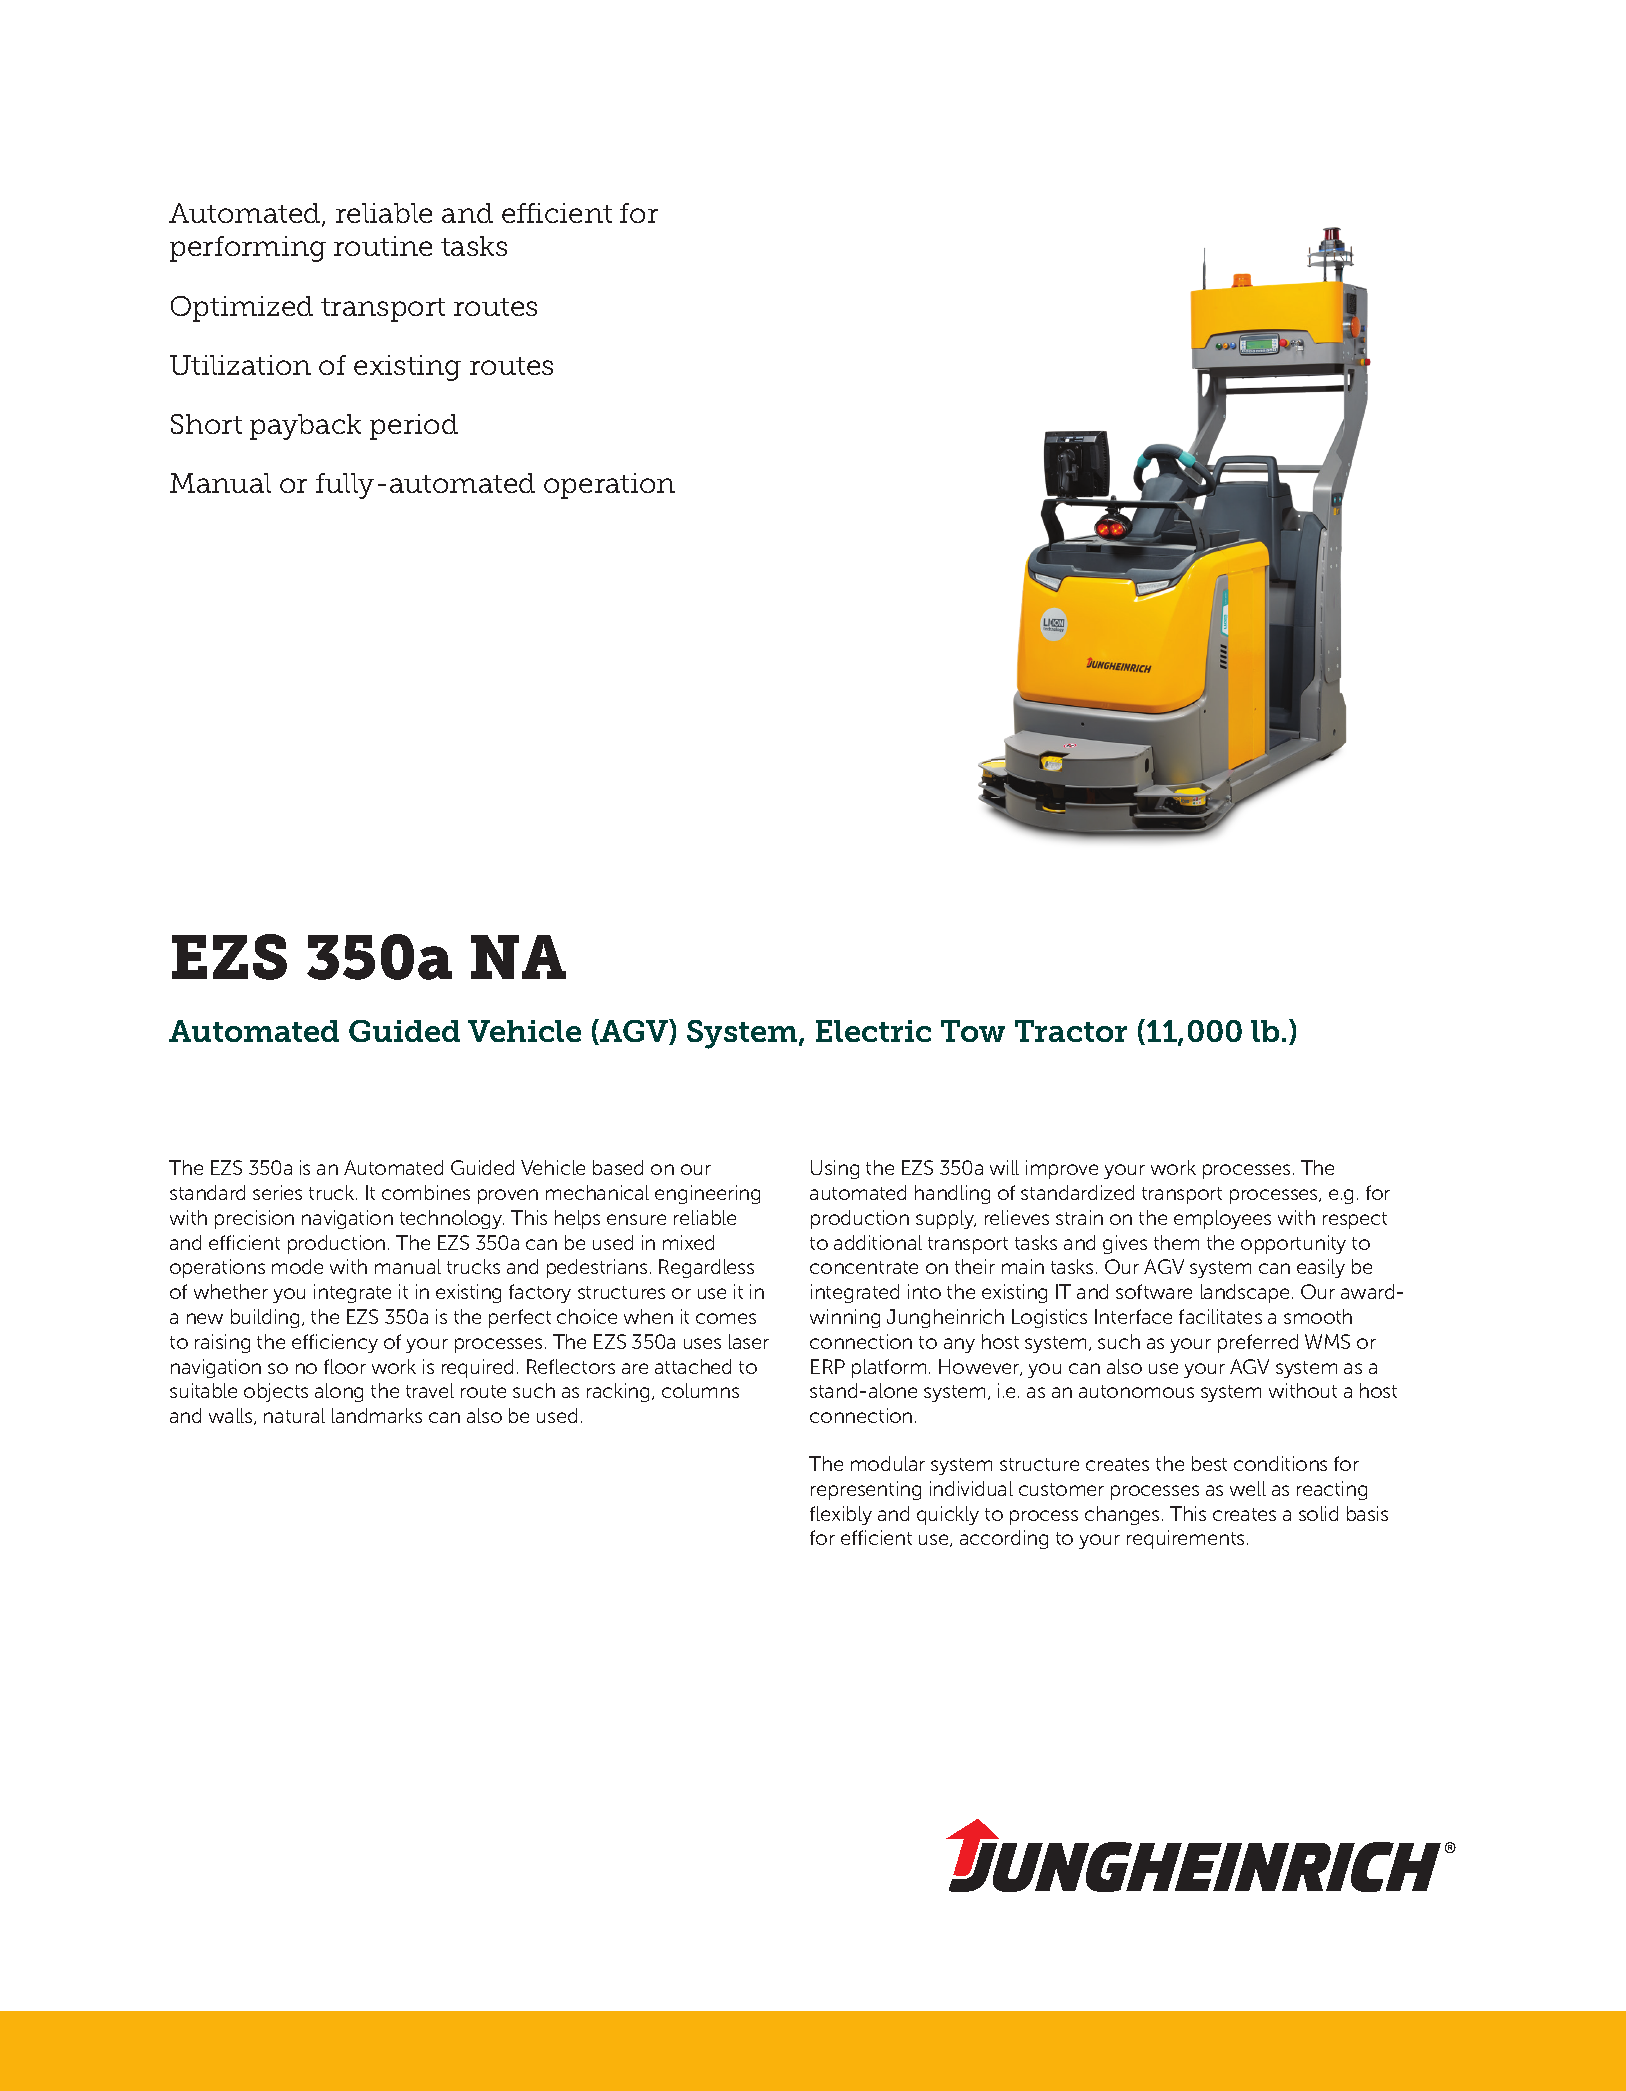 The height and width of the screenshot is (2091, 1626). What do you see at coordinates (377, 1415) in the screenshot?
I see `landmarks` at bounding box center [377, 1415].
